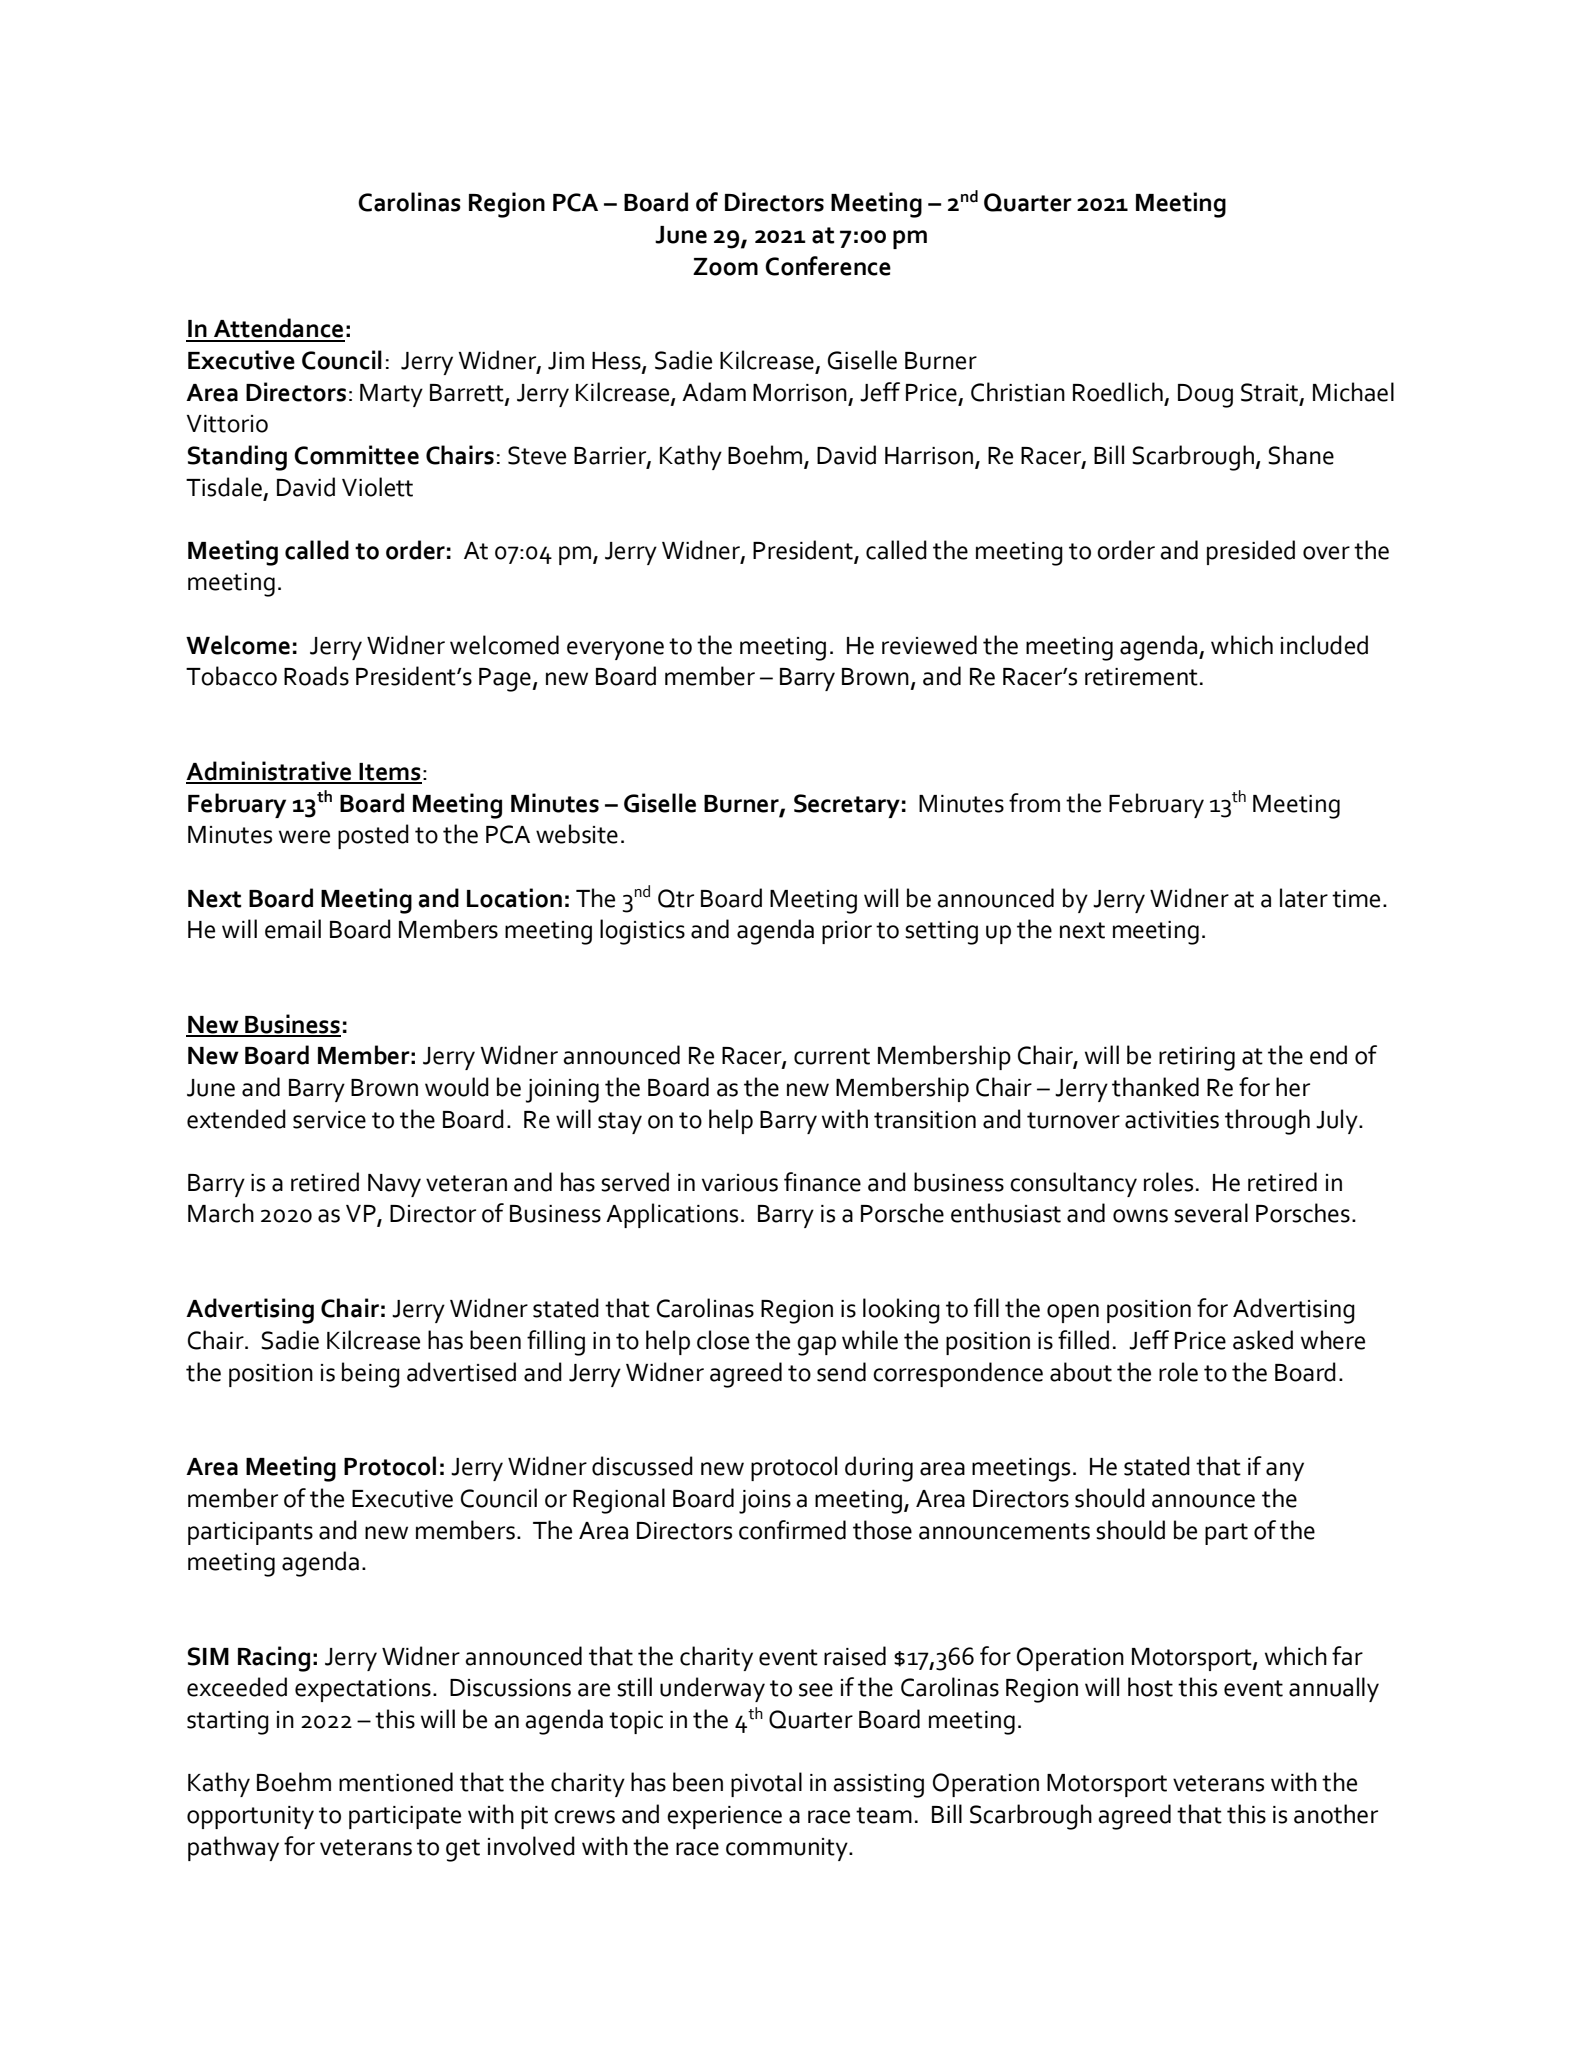 This screenshot has height=2050, width=1584. Describe the element at coordinates (1205, 396) in the screenshot. I see `Doug` at that location.
